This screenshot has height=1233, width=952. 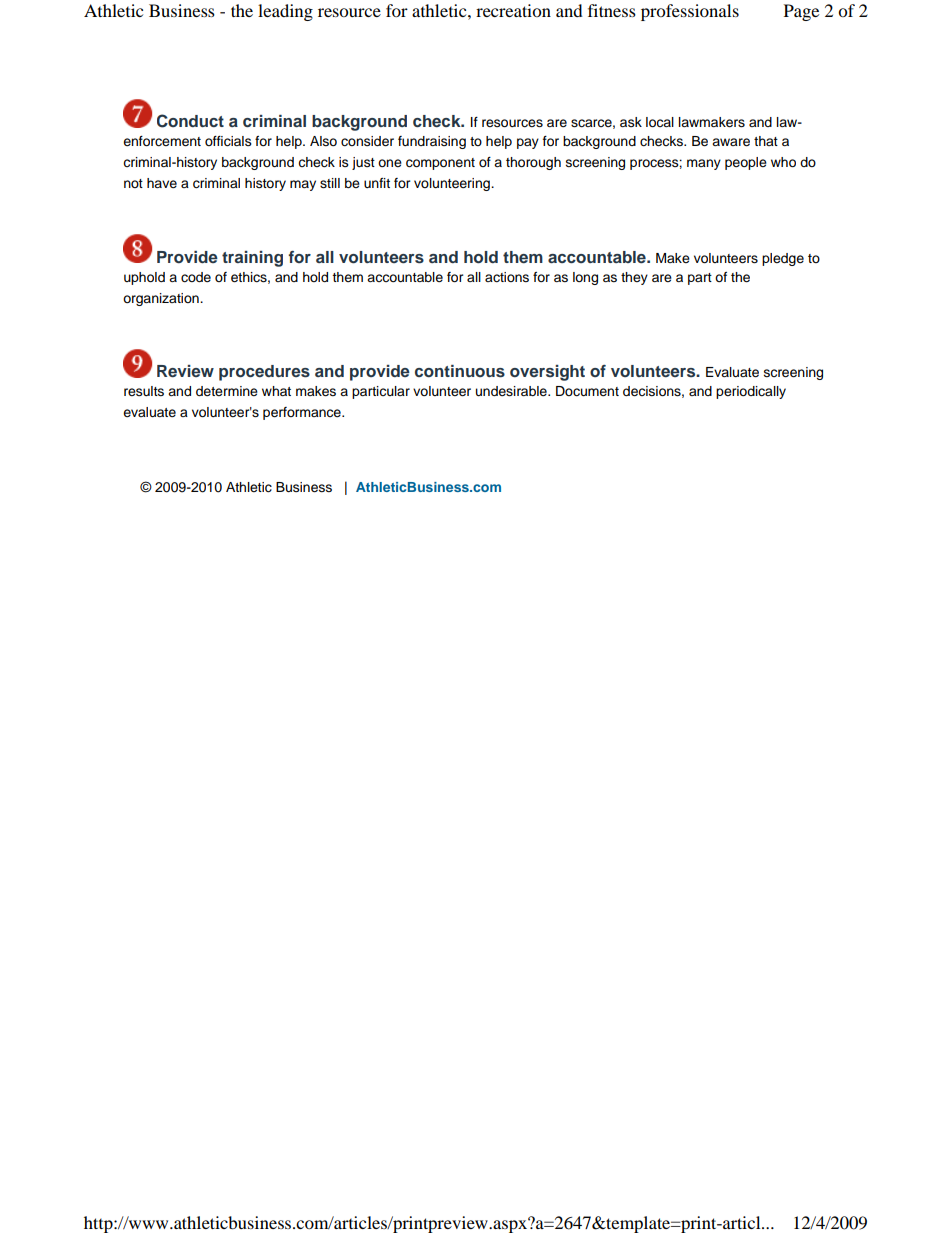 What do you see at coordinates (252, 259) in the screenshot?
I see `training` at bounding box center [252, 259].
